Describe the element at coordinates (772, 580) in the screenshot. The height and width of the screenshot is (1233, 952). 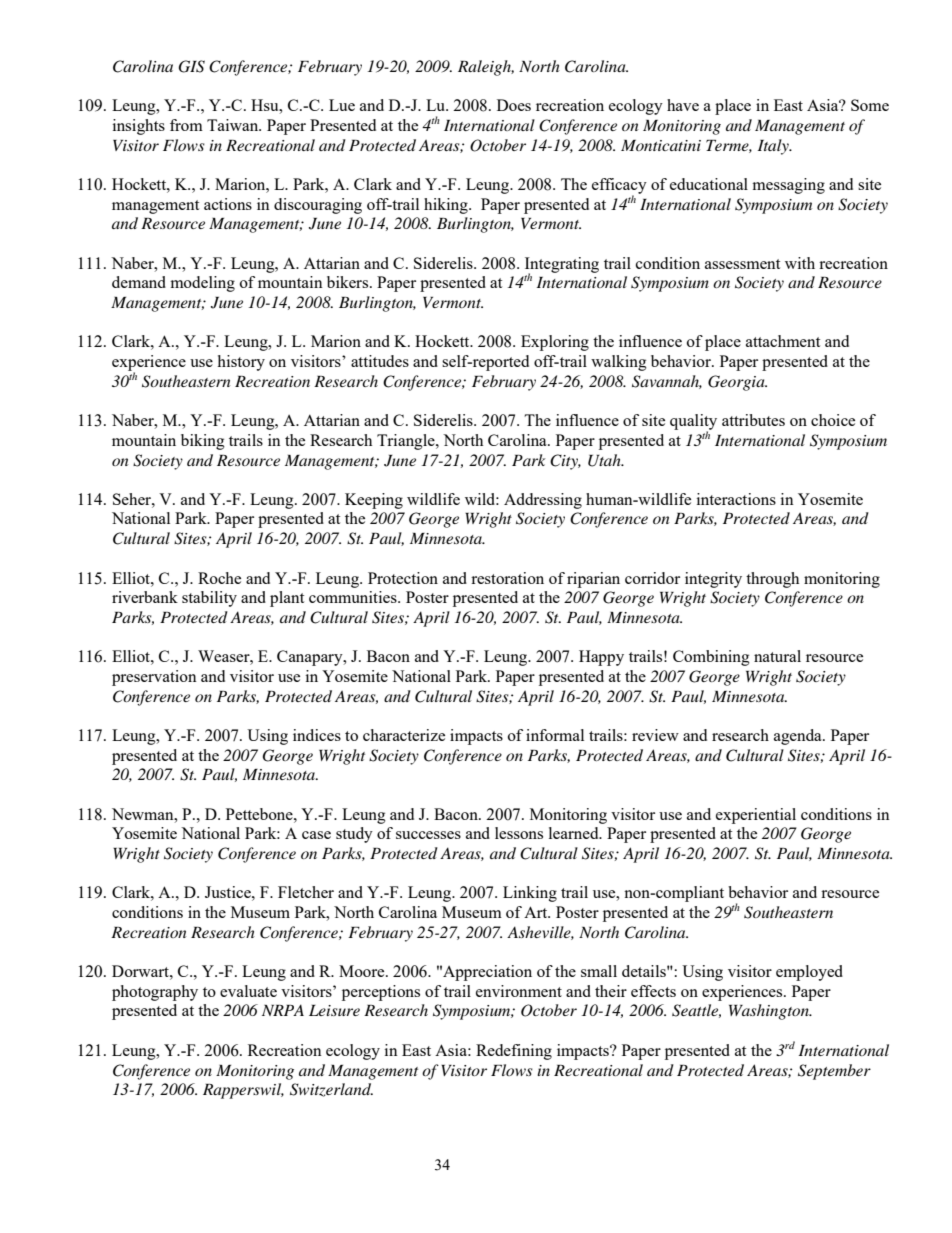
I see `through` at that location.
